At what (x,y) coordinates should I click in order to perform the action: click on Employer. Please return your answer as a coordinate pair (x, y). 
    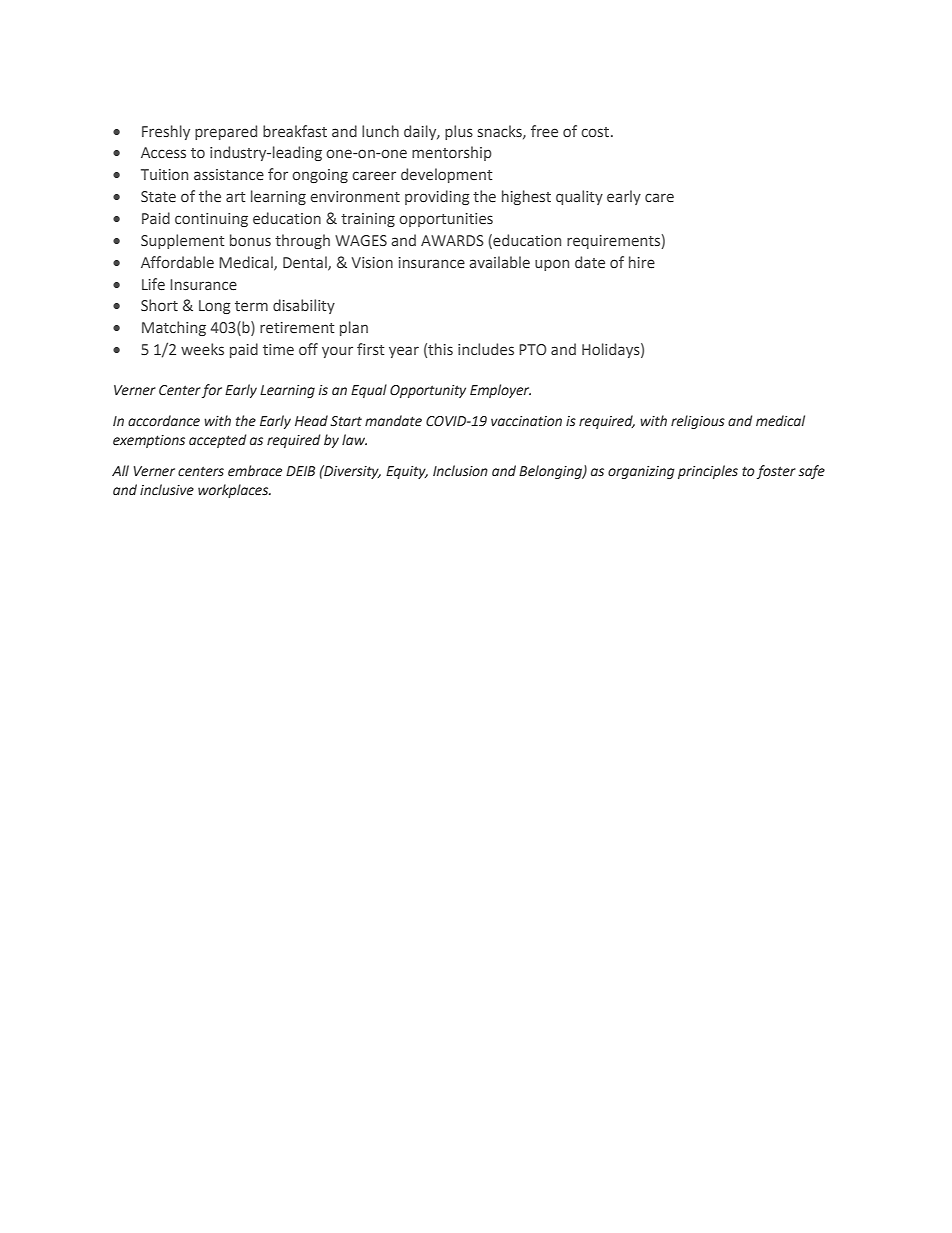
    Looking at the image, I should click on (500, 391).
